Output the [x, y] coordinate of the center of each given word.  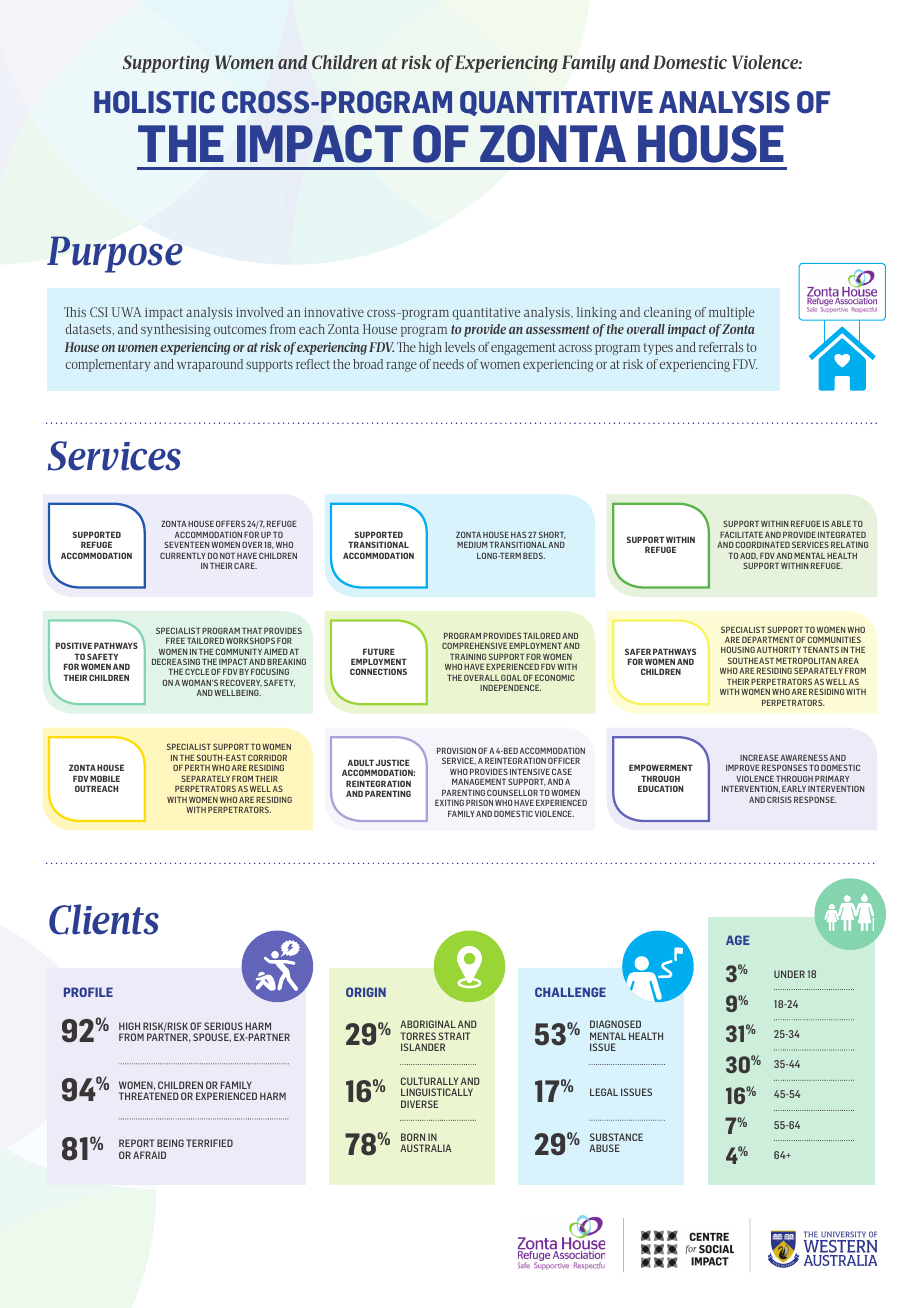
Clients [104, 919]
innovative [334, 312]
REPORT [137, 1143]
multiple [731, 313]
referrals [721, 347]
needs [448, 364]
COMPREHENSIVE [474, 645]
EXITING [449, 802]
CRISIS [779, 799]
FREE [175, 641]
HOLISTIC [154, 102]
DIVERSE [419, 1104]
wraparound [210, 365]
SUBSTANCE [616, 1137]
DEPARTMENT [768, 639]
